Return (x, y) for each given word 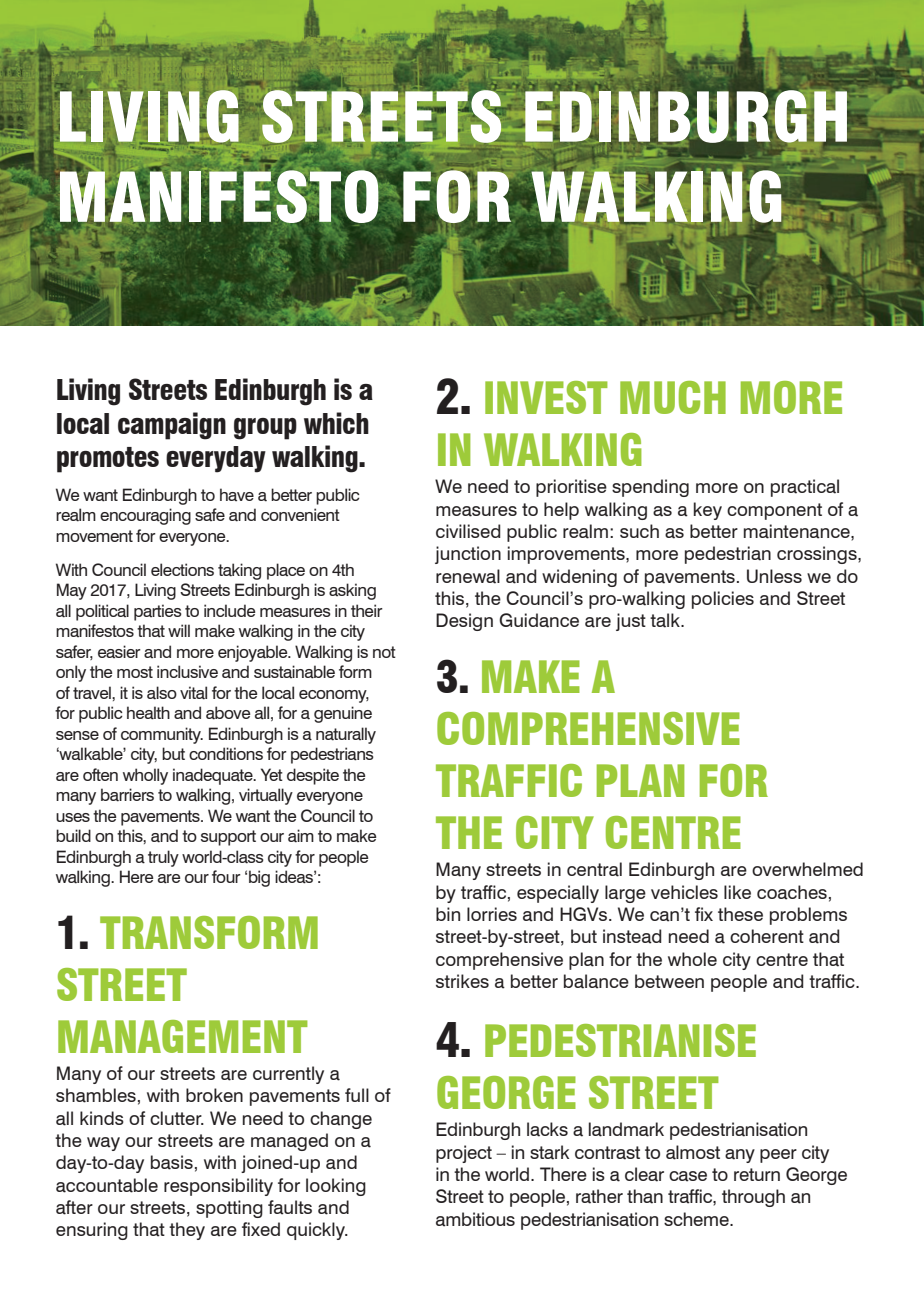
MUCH (673, 397)
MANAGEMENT (183, 1036)
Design (464, 622)
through (753, 1198)
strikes (462, 981)
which (336, 423)
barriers (127, 795)
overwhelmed (807, 869)
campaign (172, 426)
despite (313, 776)
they (187, 1231)
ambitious (475, 1219)
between (669, 981)
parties (158, 612)
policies (723, 600)
